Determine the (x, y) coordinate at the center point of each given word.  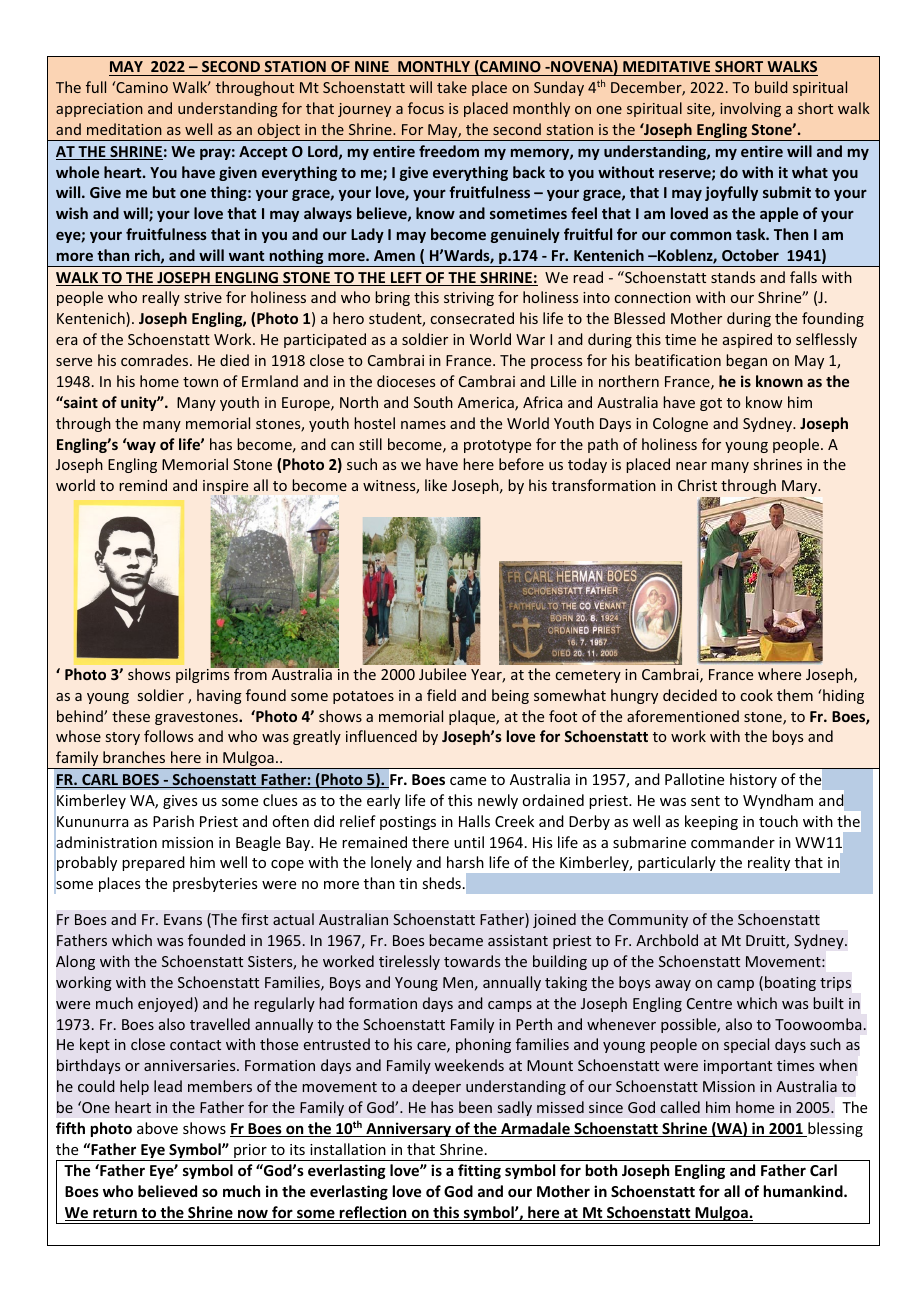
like (436, 485)
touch (778, 821)
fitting (479, 1171)
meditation (124, 129)
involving (750, 109)
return (115, 1214)
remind (143, 485)
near (691, 466)
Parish (173, 821)
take (452, 87)
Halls (474, 821)
